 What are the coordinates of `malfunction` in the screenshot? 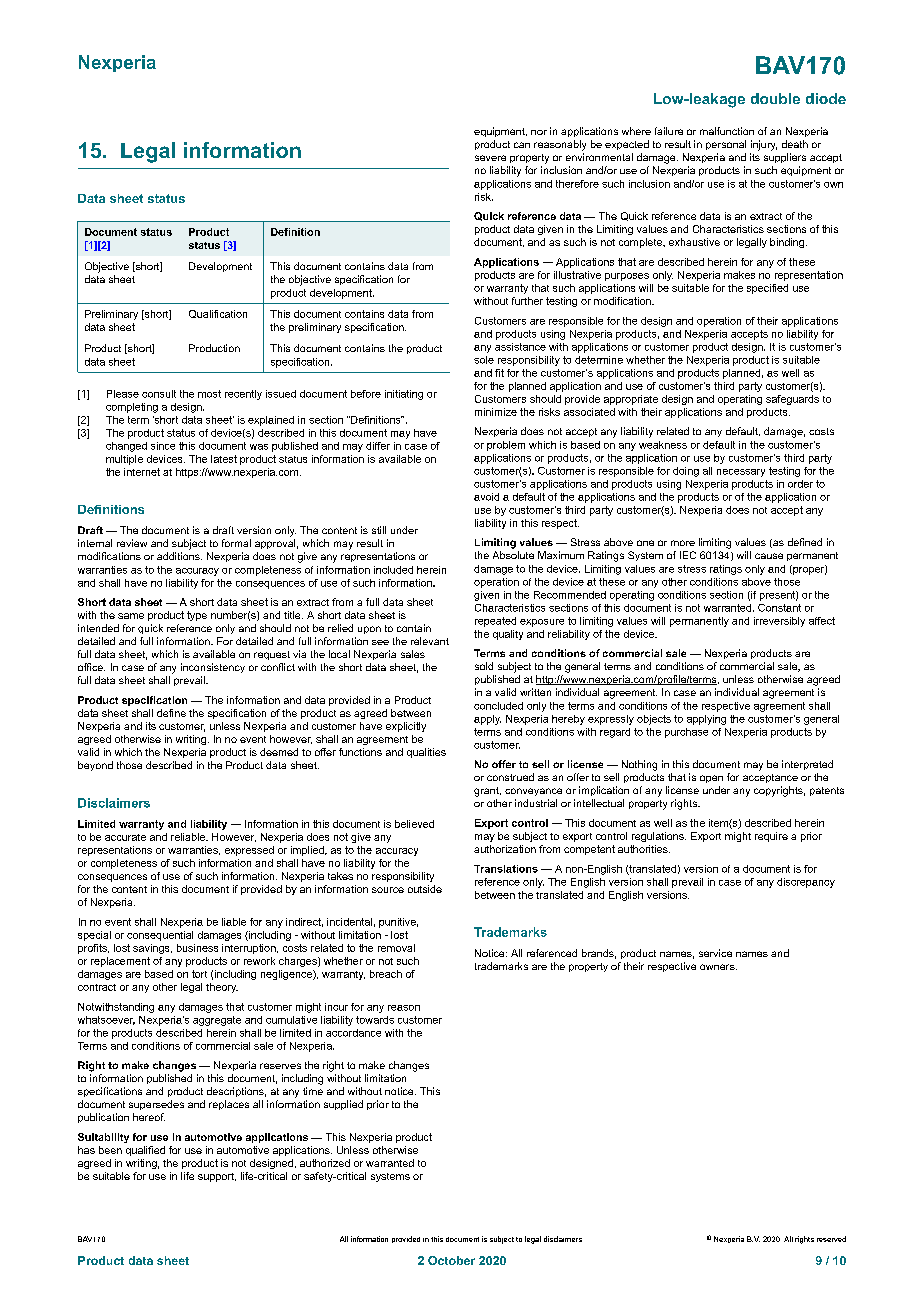 It's located at (727, 131).
